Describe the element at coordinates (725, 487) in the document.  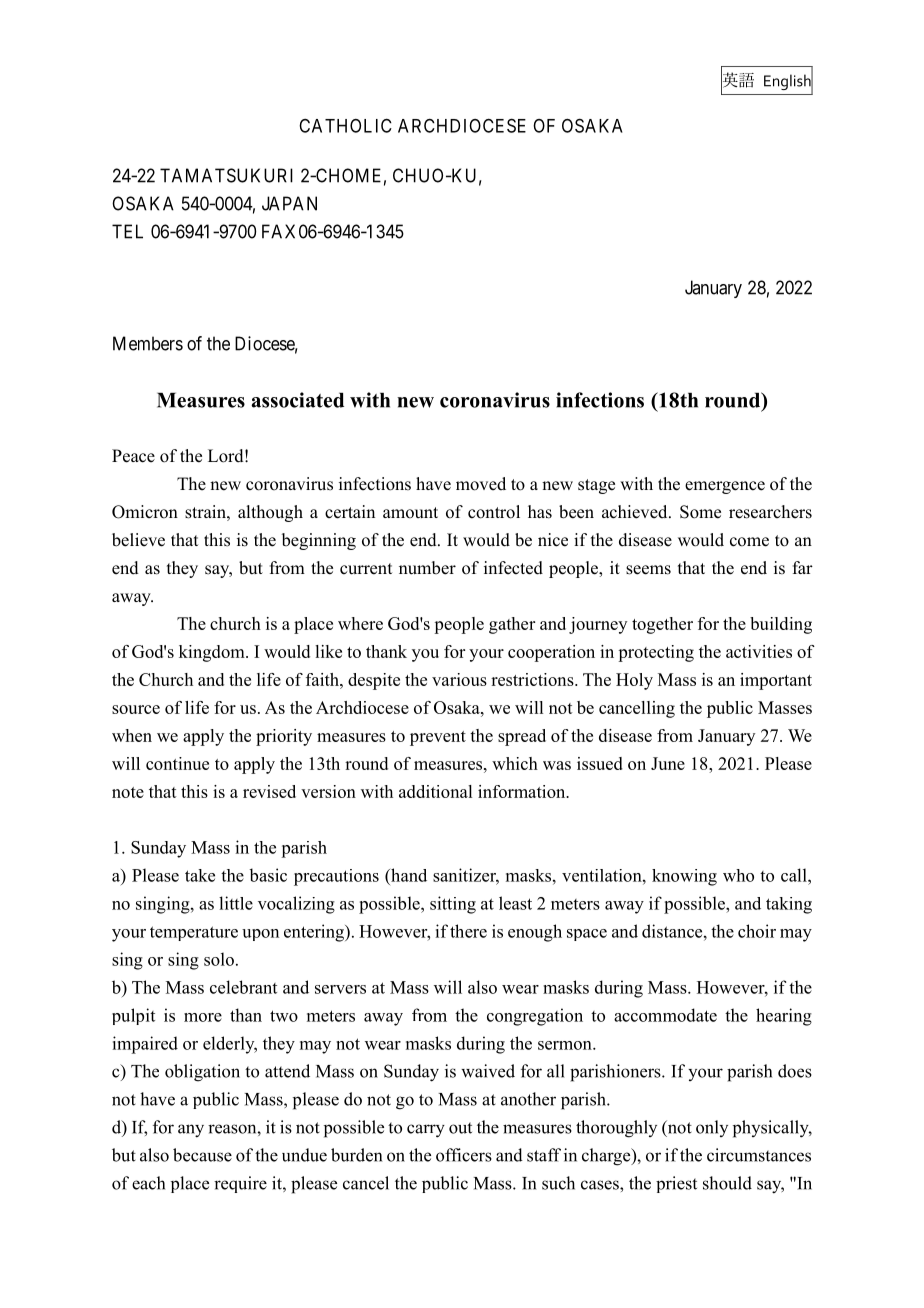
I see `emergence` at that location.
